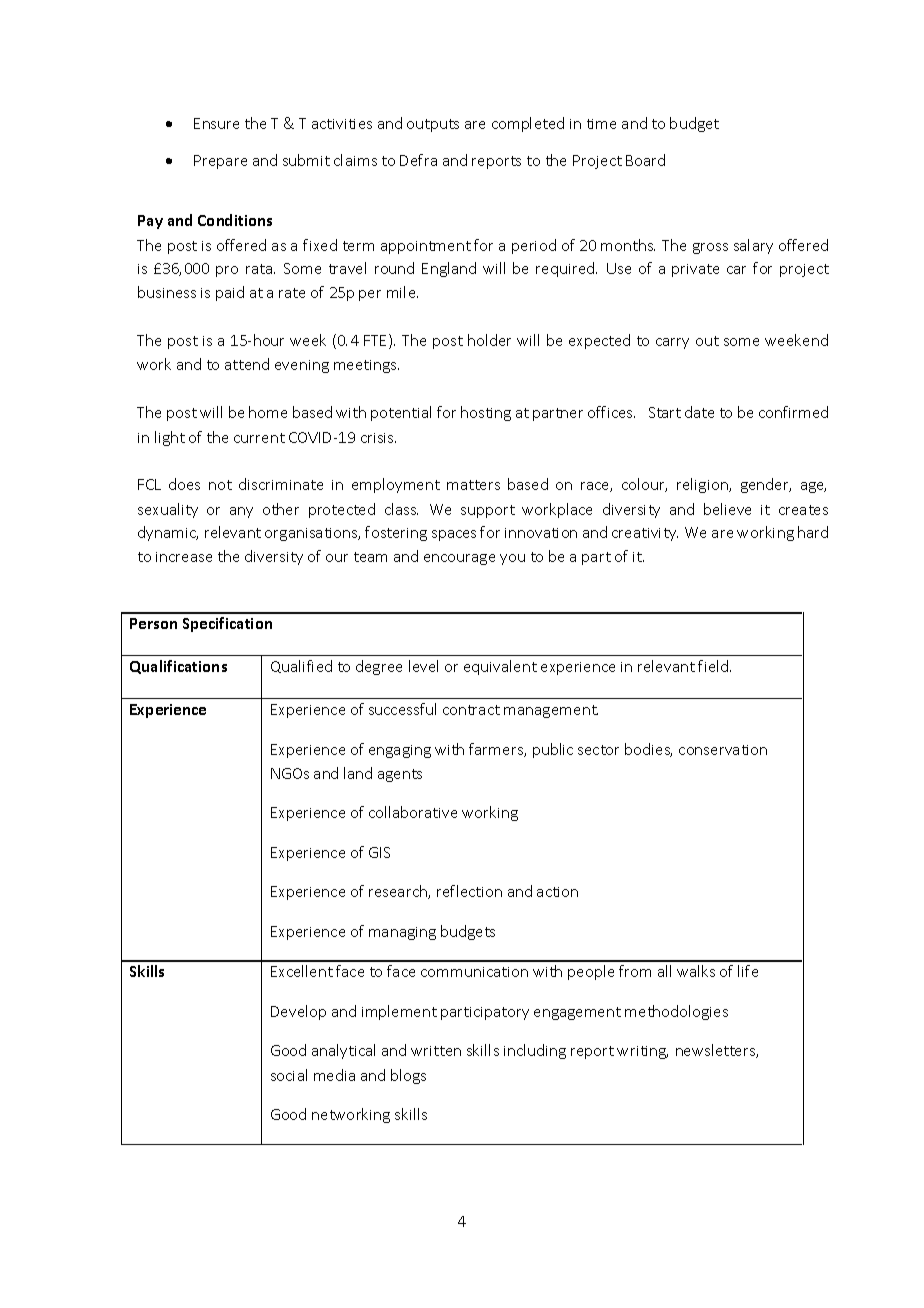  Describe the element at coordinates (645, 160) in the page. I see `Board` at that location.
